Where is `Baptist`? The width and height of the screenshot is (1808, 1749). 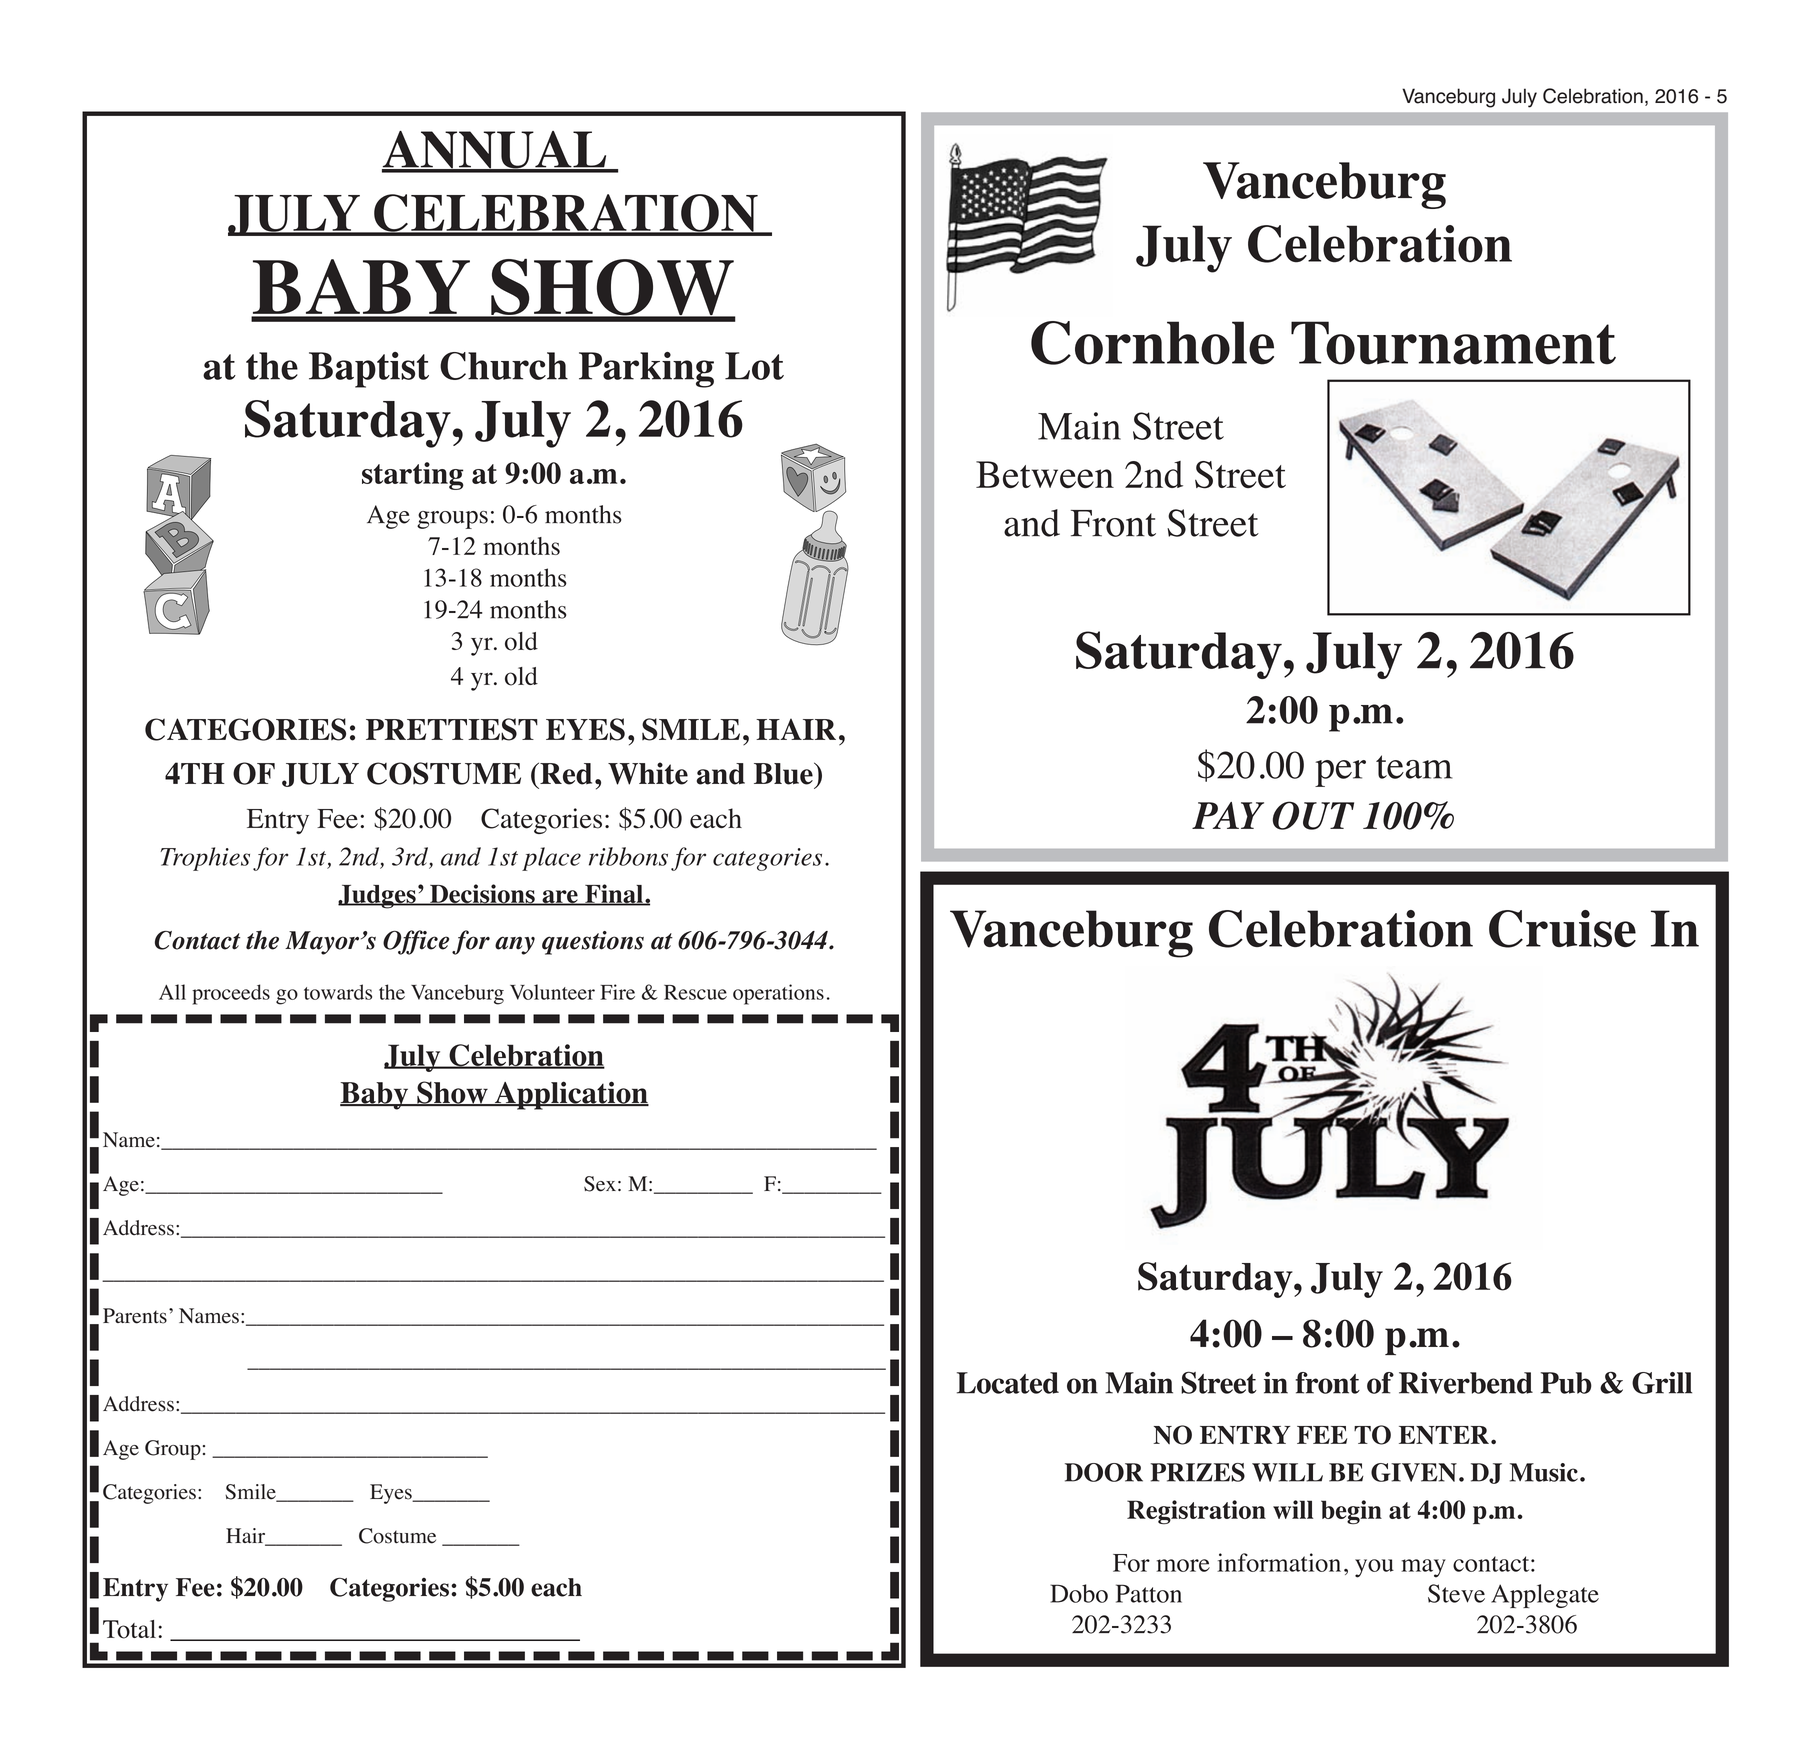 Baptist is located at coordinates (369, 370).
